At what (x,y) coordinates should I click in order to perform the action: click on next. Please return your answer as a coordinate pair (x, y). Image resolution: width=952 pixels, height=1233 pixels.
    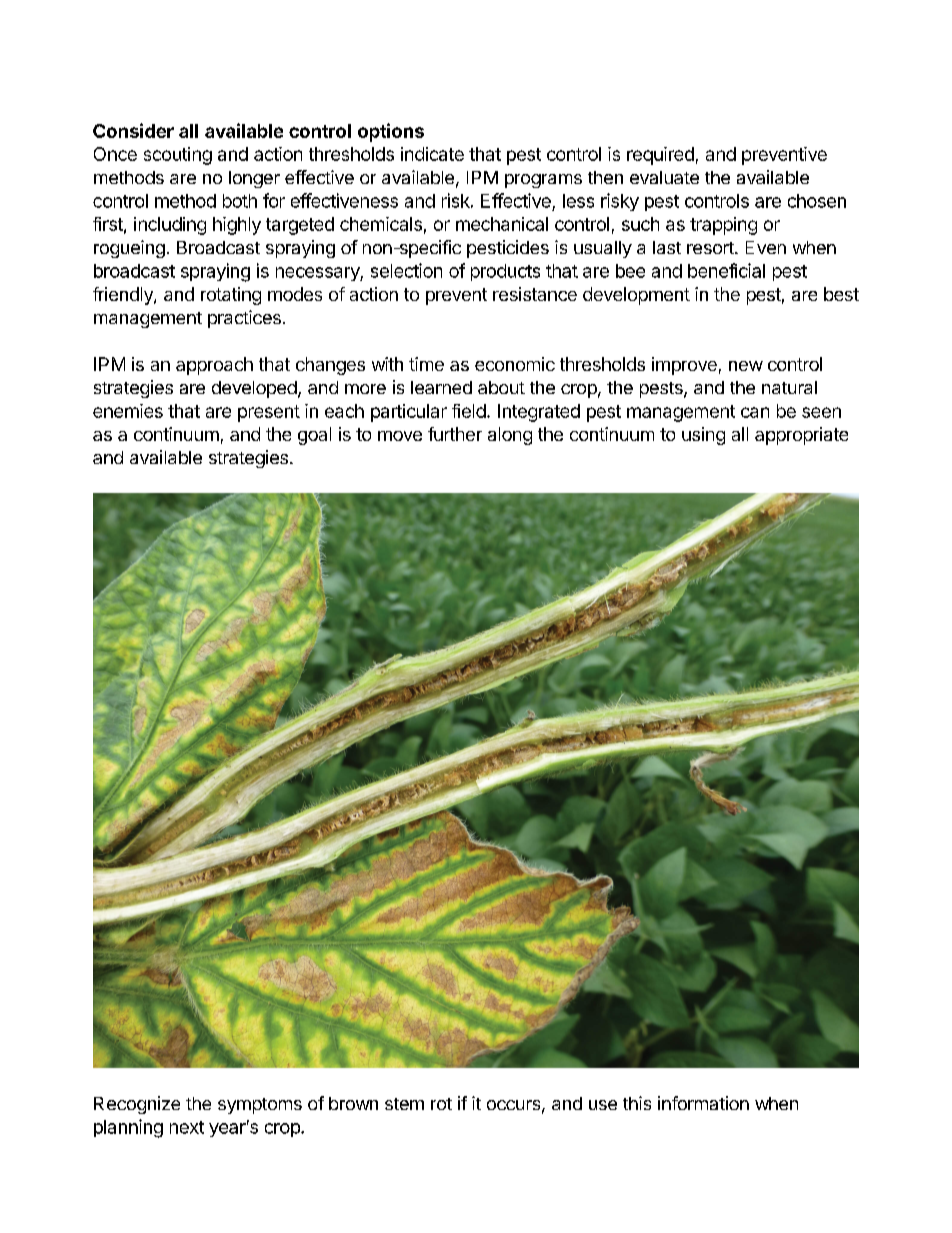
    Looking at the image, I should click on (187, 1127).
